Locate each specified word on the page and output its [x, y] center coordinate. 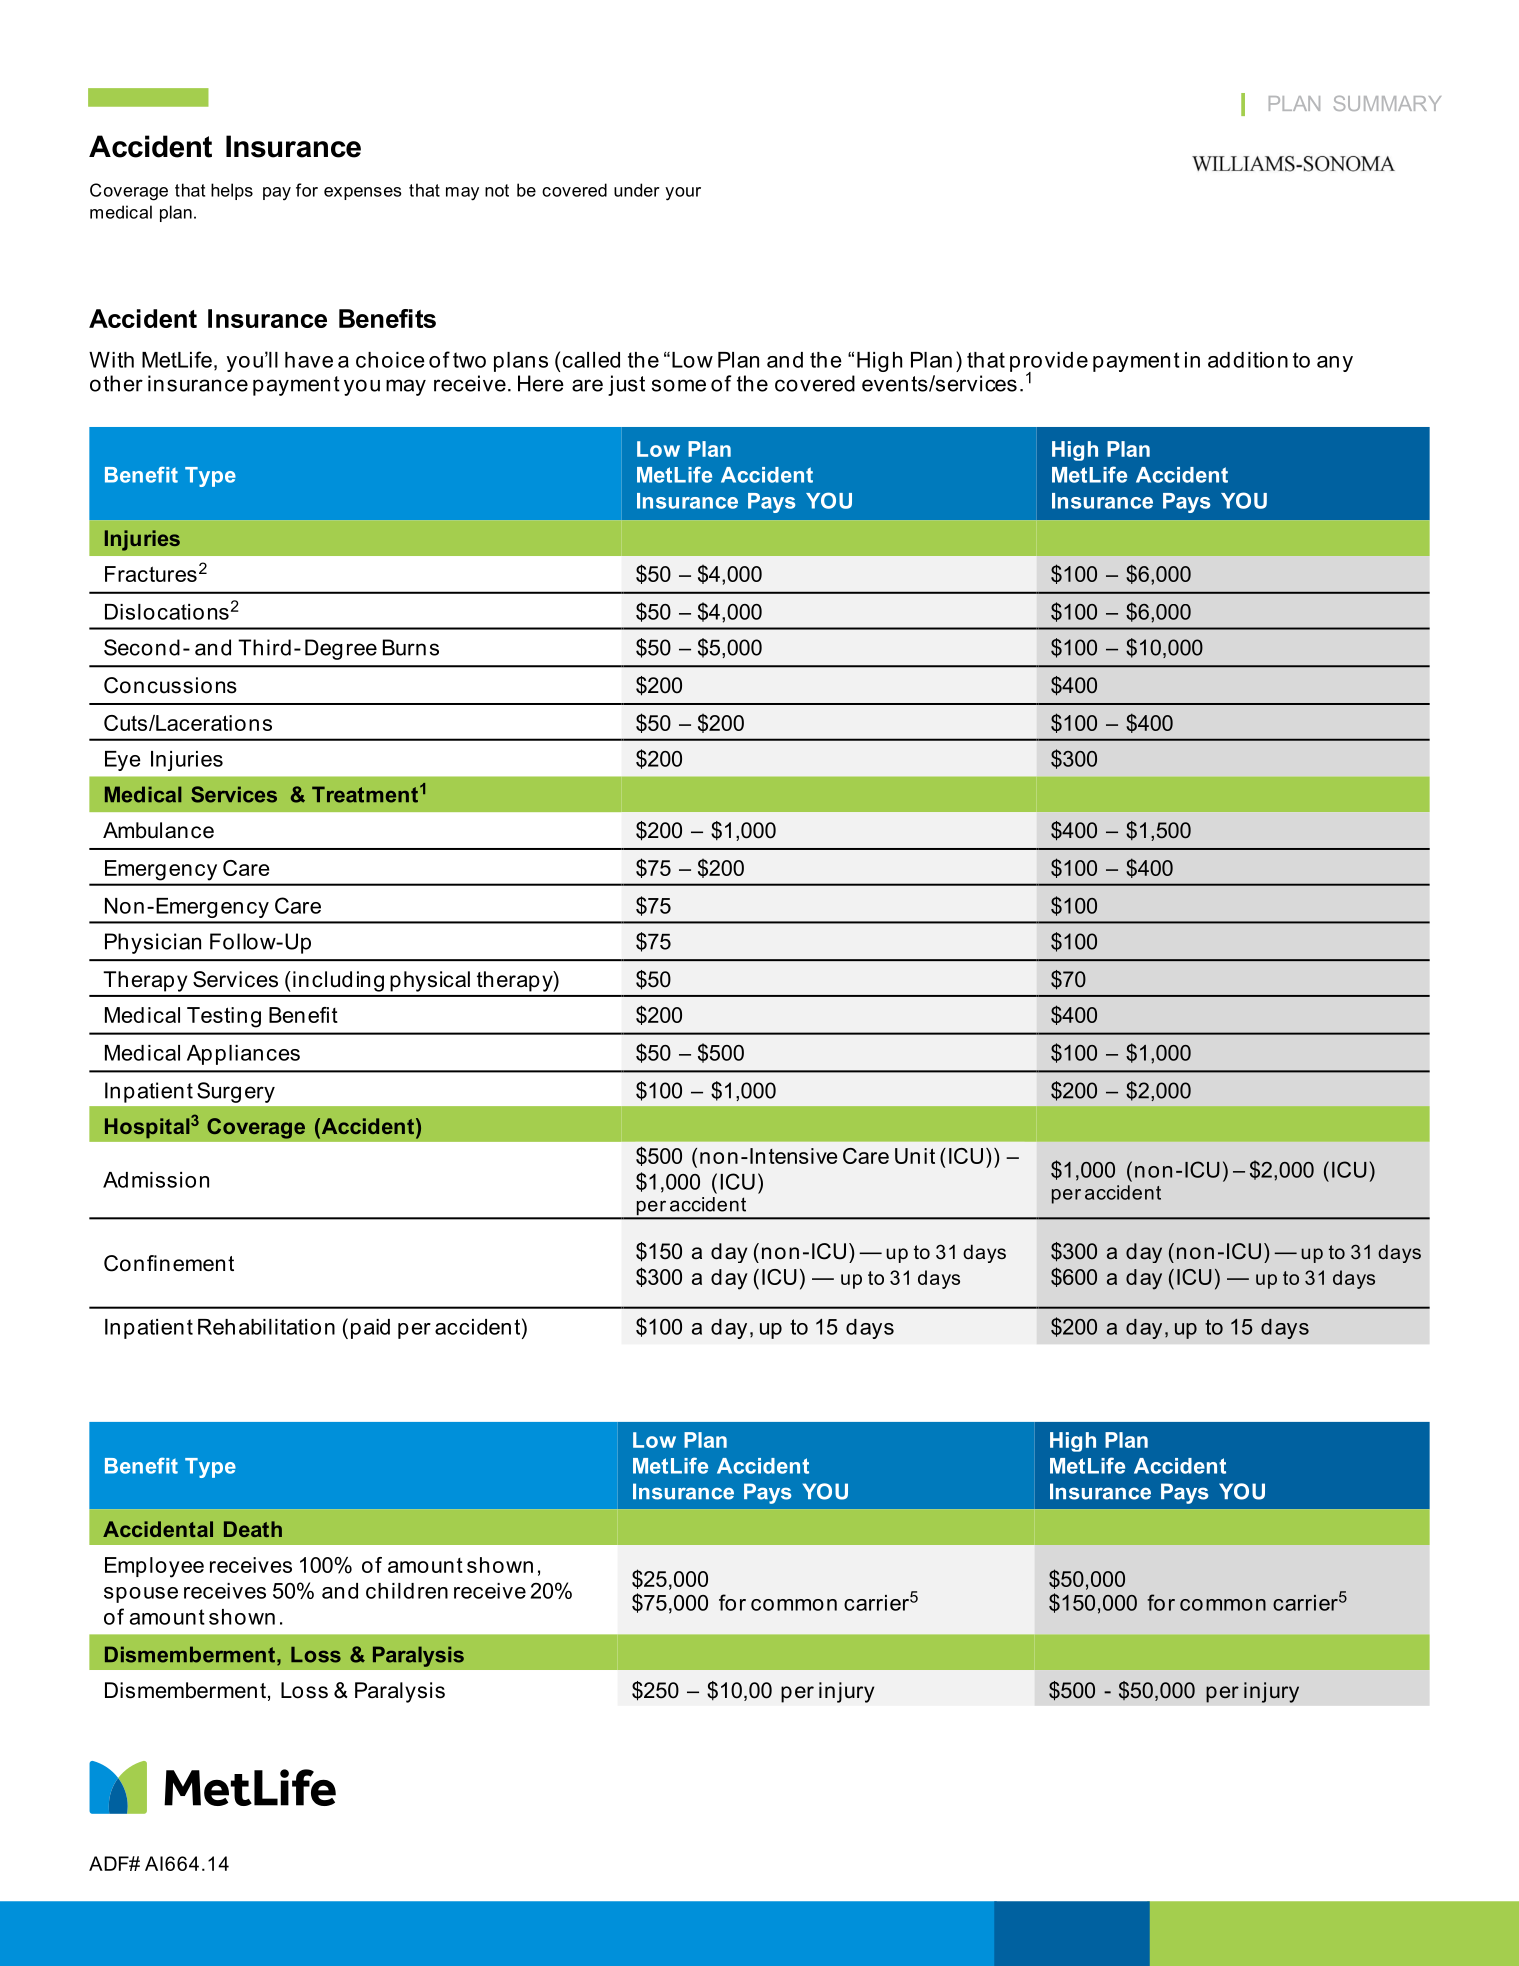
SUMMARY [1387, 103]
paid [370, 1329]
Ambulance [158, 830]
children [407, 1591]
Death [253, 1529]
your [683, 194]
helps [232, 191]
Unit [915, 1156]
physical [430, 981]
